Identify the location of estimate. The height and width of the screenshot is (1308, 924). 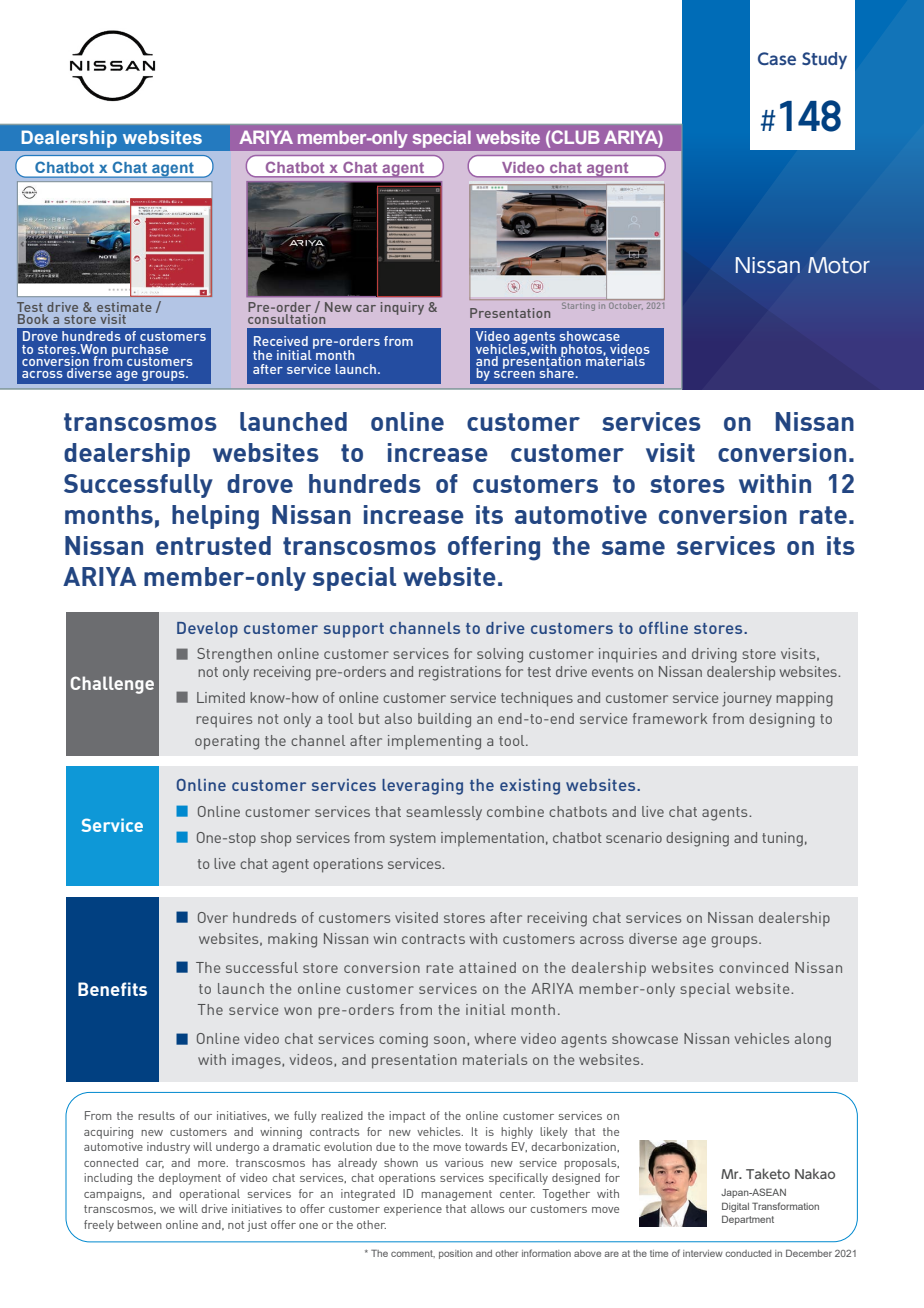
(124, 307).
